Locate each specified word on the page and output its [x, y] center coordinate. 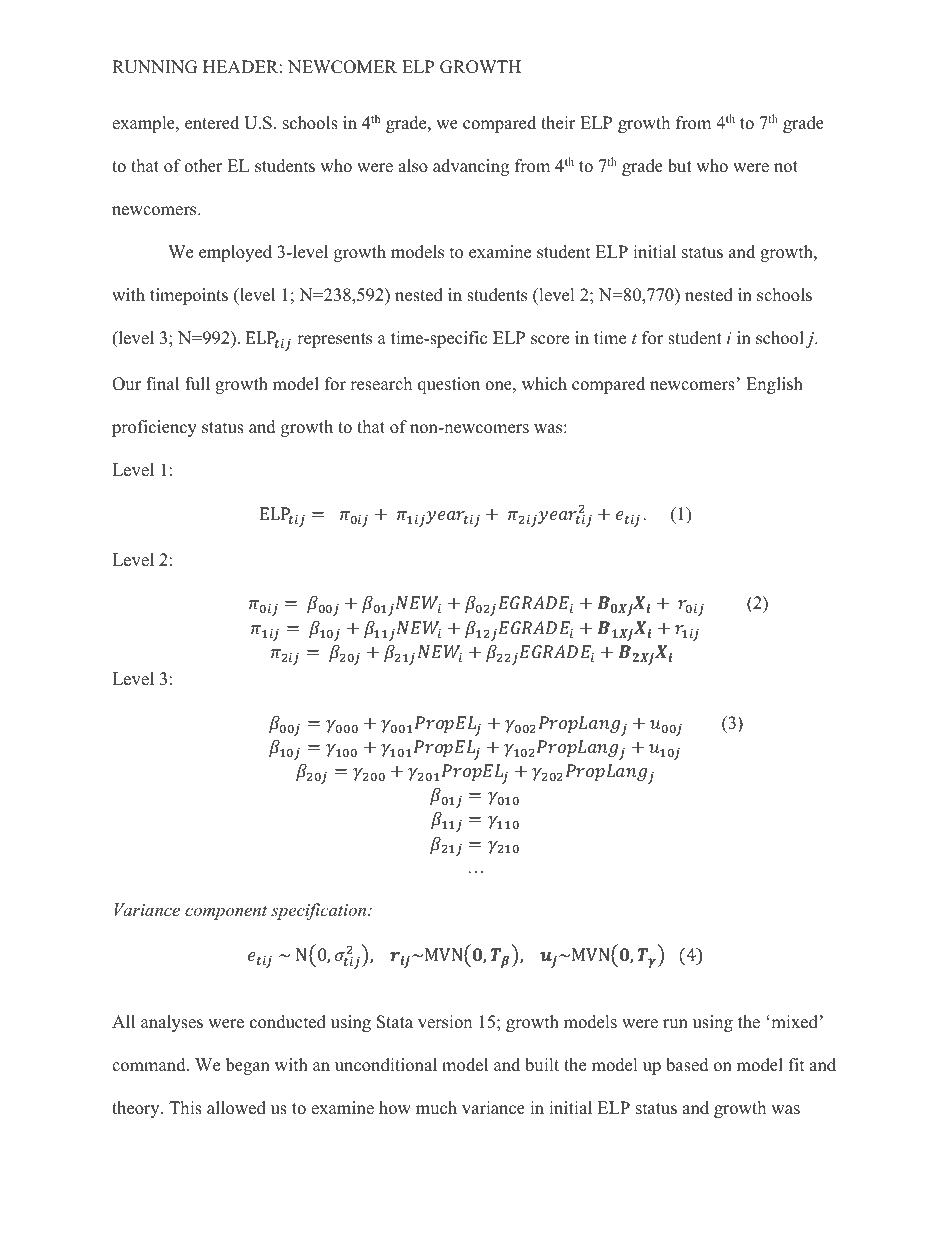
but [680, 166]
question [449, 385]
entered [212, 123]
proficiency [154, 428]
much [436, 1108]
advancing [471, 167]
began [248, 1066]
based [687, 1065]
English [774, 385]
